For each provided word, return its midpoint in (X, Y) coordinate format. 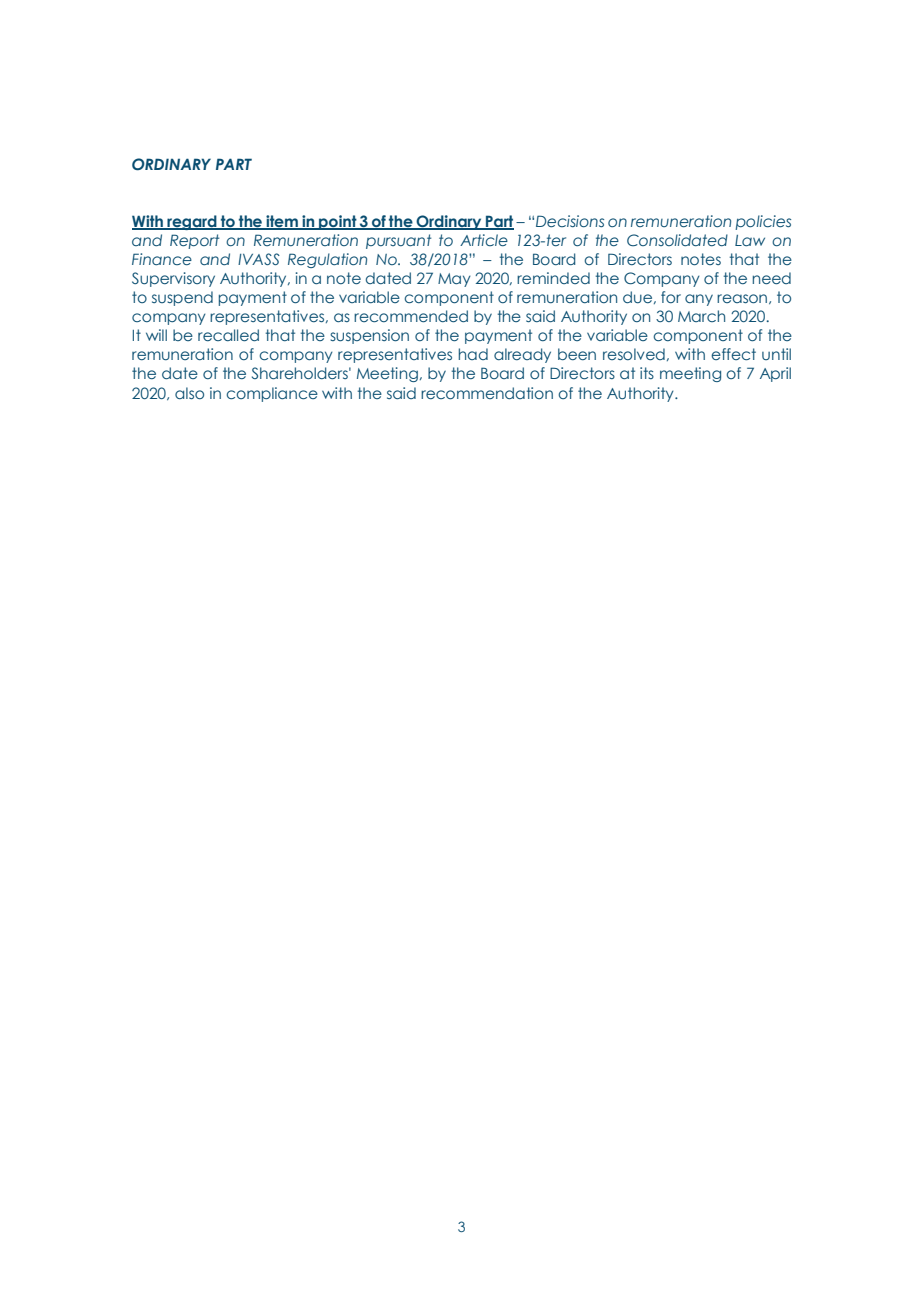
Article (484, 240)
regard (192, 222)
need (772, 278)
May (454, 280)
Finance (162, 259)
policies (763, 222)
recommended (411, 316)
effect (733, 354)
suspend (182, 298)
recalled (228, 335)
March (701, 316)
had (473, 354)
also (189, 393)
